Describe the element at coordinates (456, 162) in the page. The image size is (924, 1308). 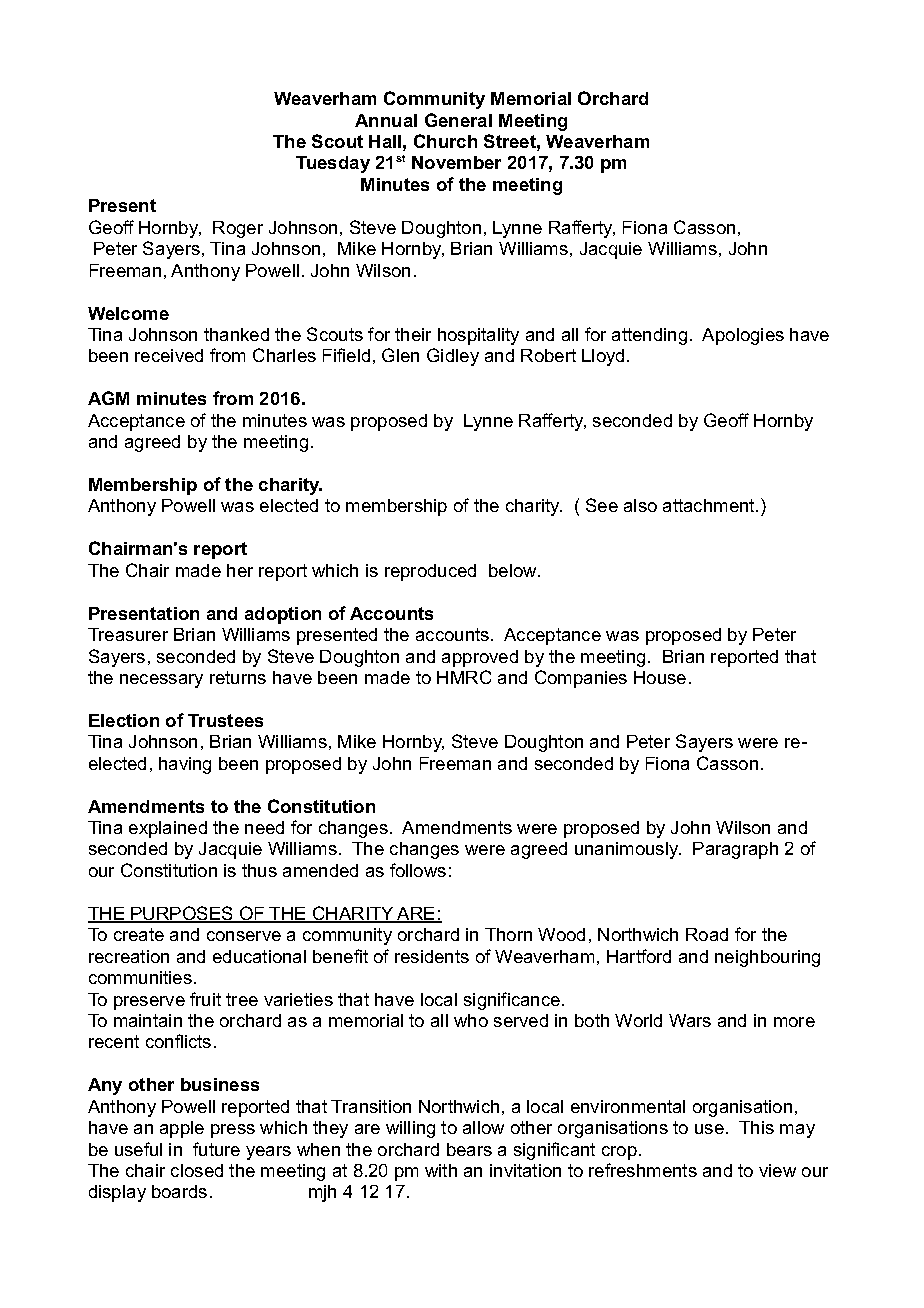
I see `November` at that location.
